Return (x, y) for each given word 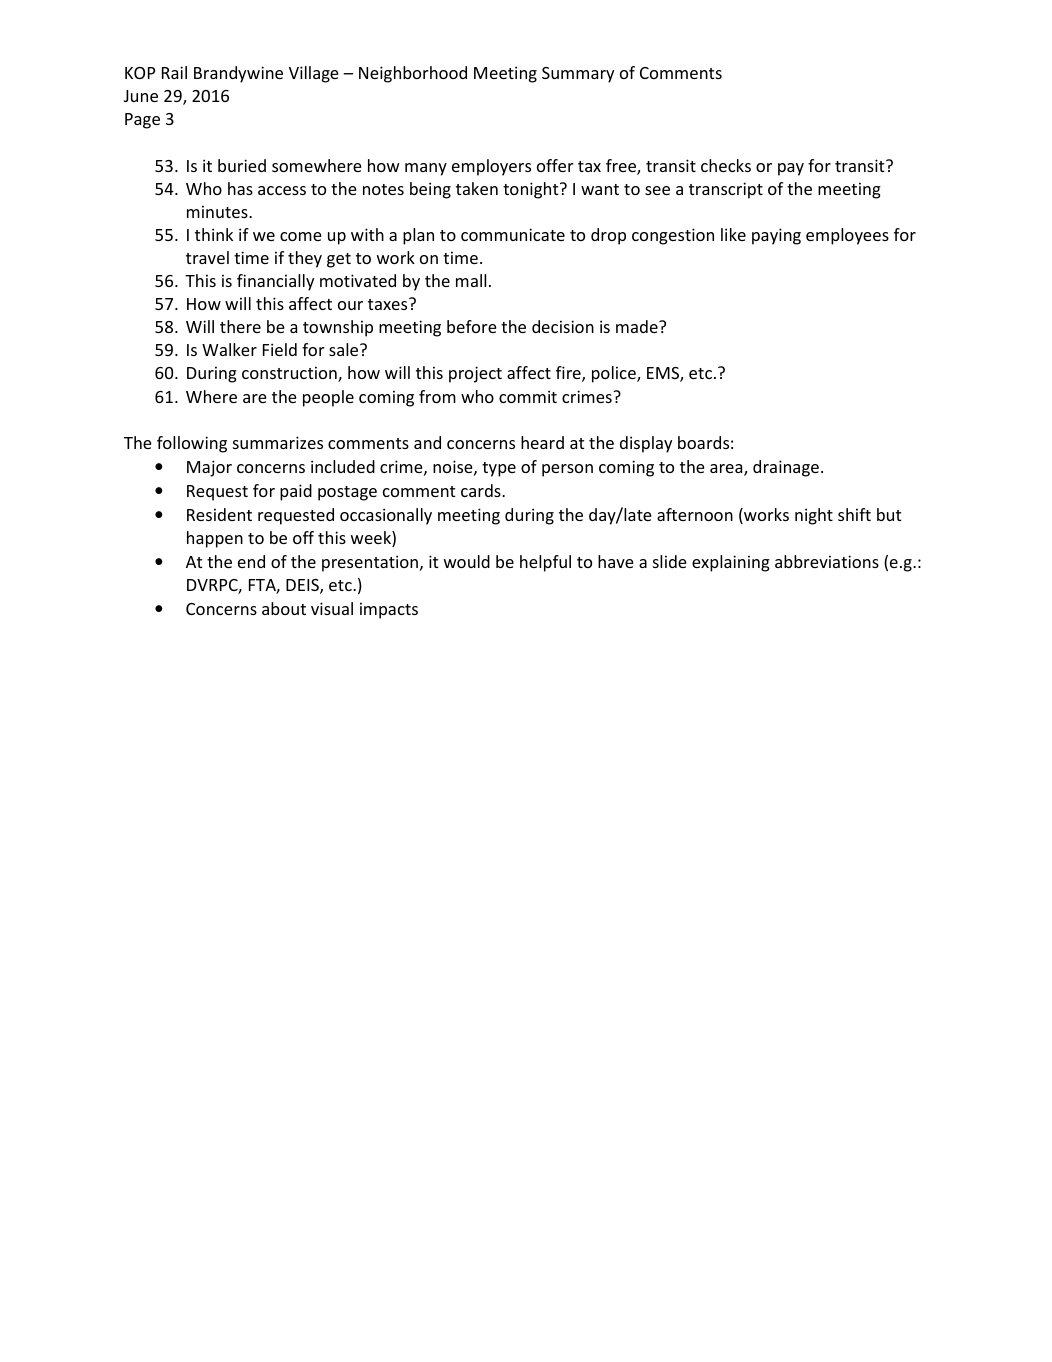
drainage (786, 468)
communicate (513, 234)
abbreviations (827, 561)
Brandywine (238, 74)
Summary (578, 75)
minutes (218, 211)
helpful (545, 563)
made (638, 326)
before (472, 326)
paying (776, 236)
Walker (229, 349)
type (499, 469)
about (284, 608)
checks (726, 165)
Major (209, 468)
